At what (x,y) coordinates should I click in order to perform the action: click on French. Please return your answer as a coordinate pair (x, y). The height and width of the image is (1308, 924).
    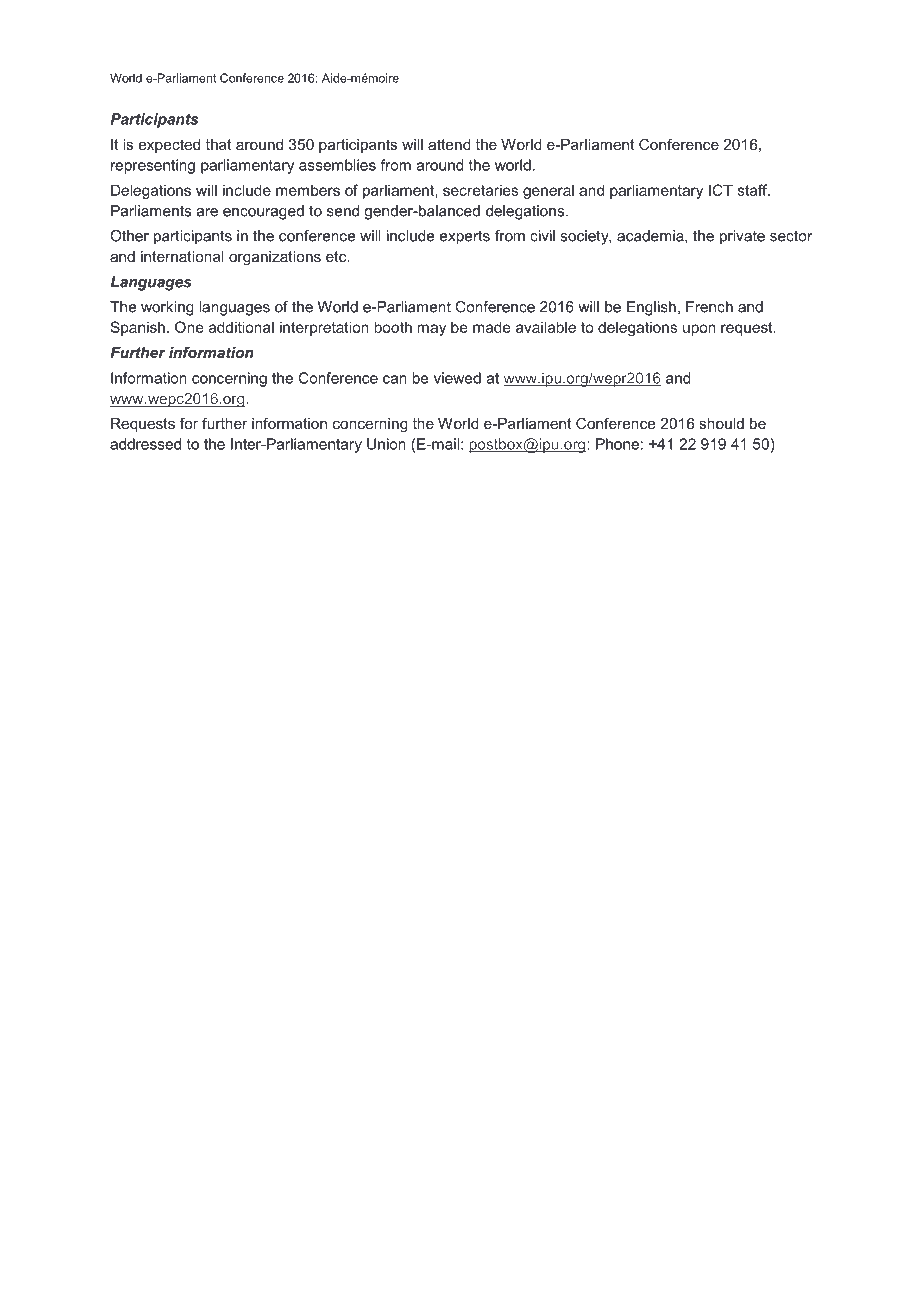
    Looking at the image, I should click on (709, 307).
